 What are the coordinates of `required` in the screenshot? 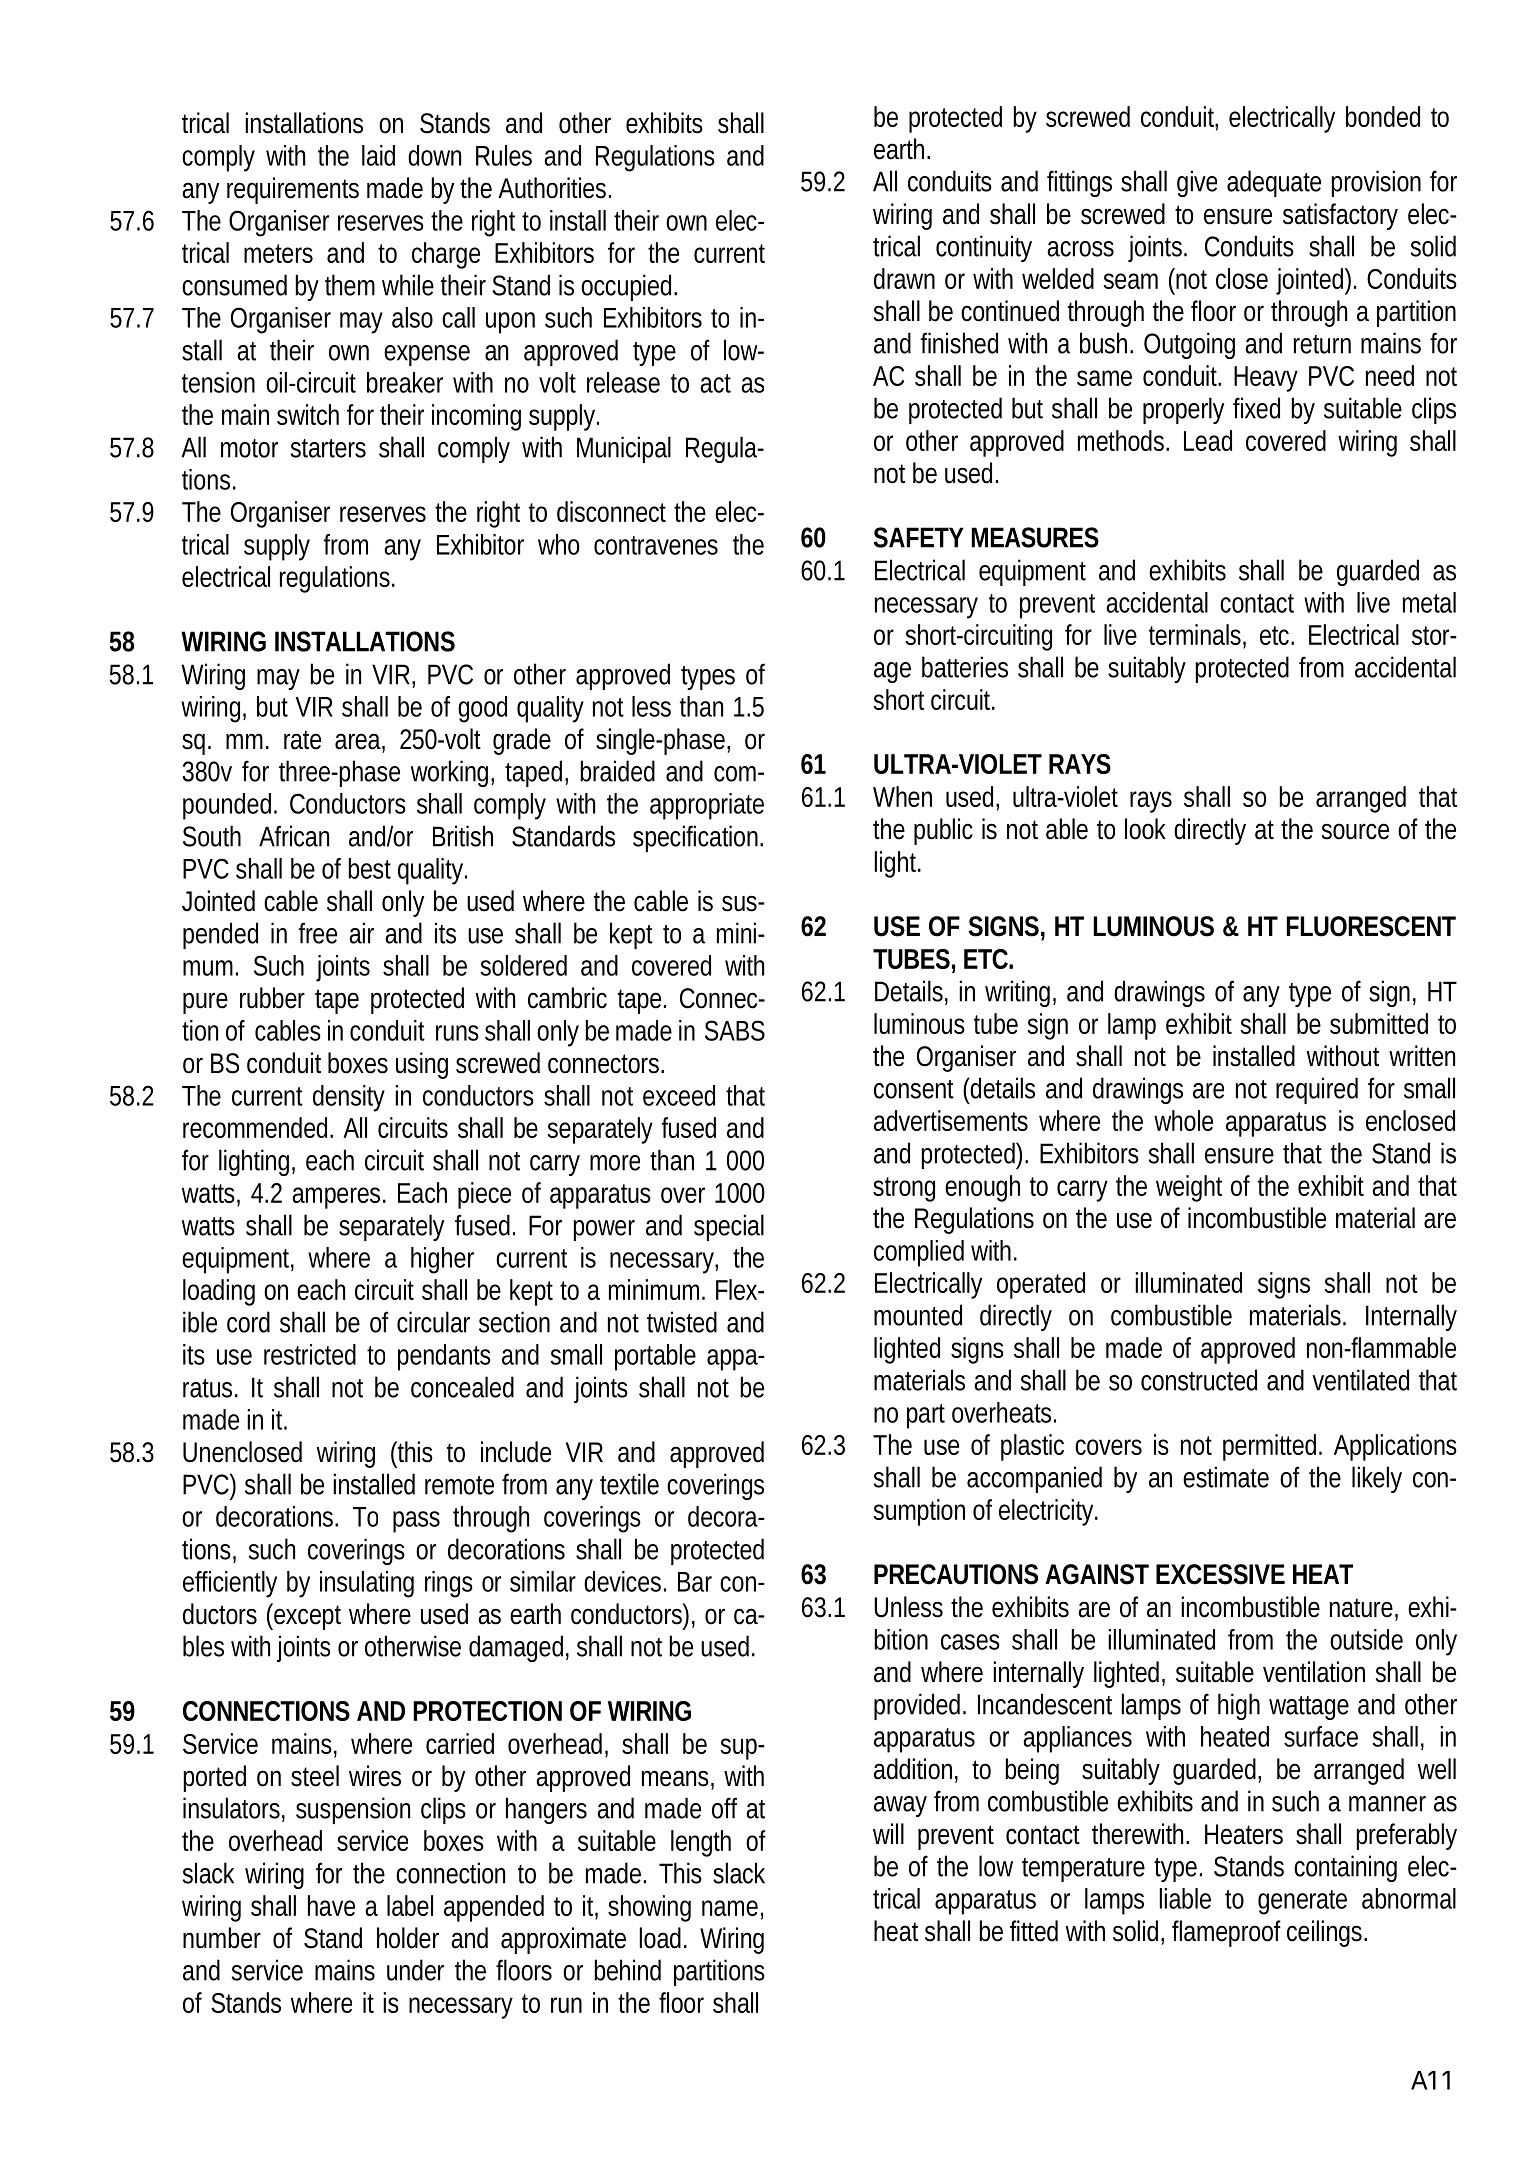 It's located at (1317, 1090).
